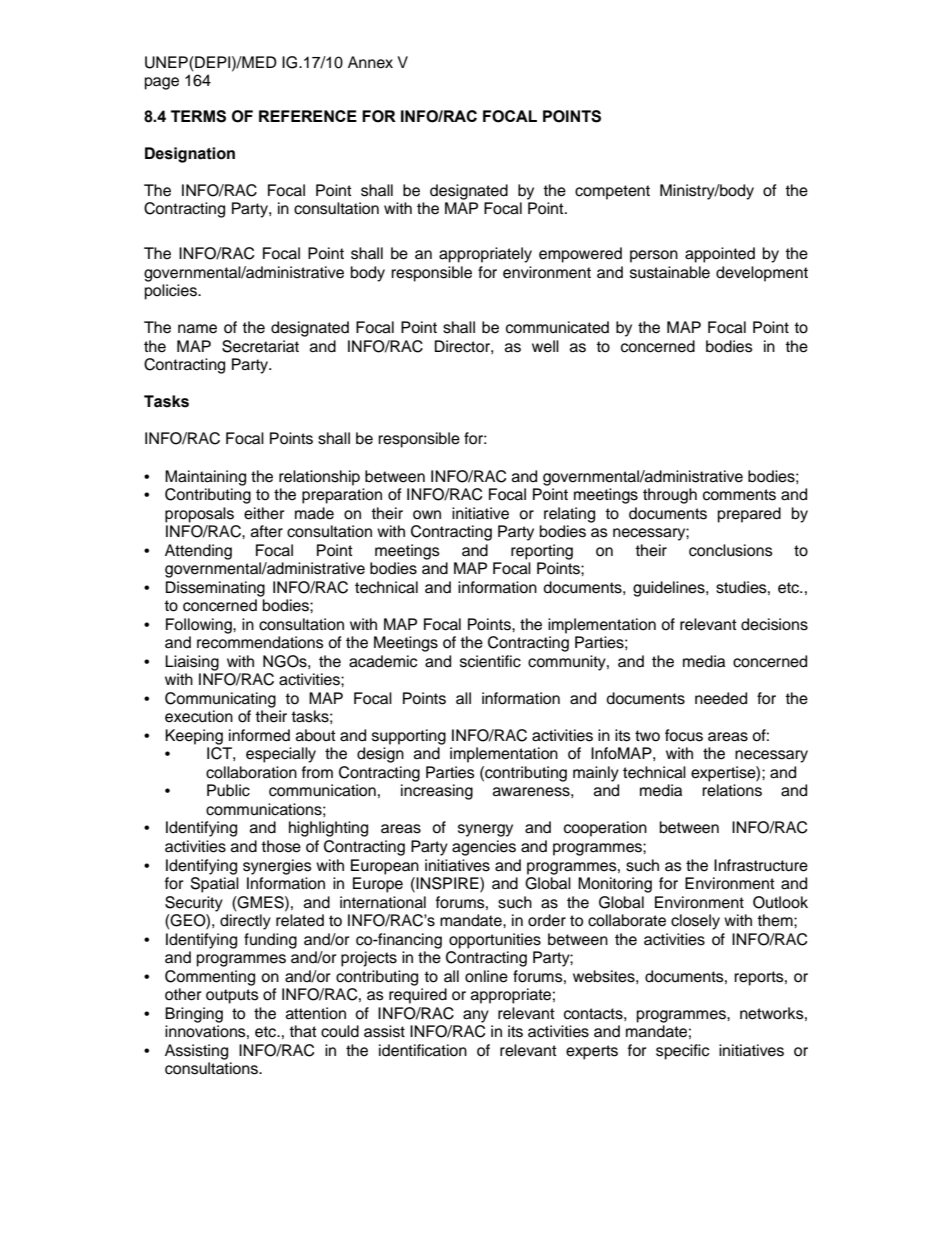 This screenshot has width=952, height=1233. I want to click on competent, so click(612, 192).
